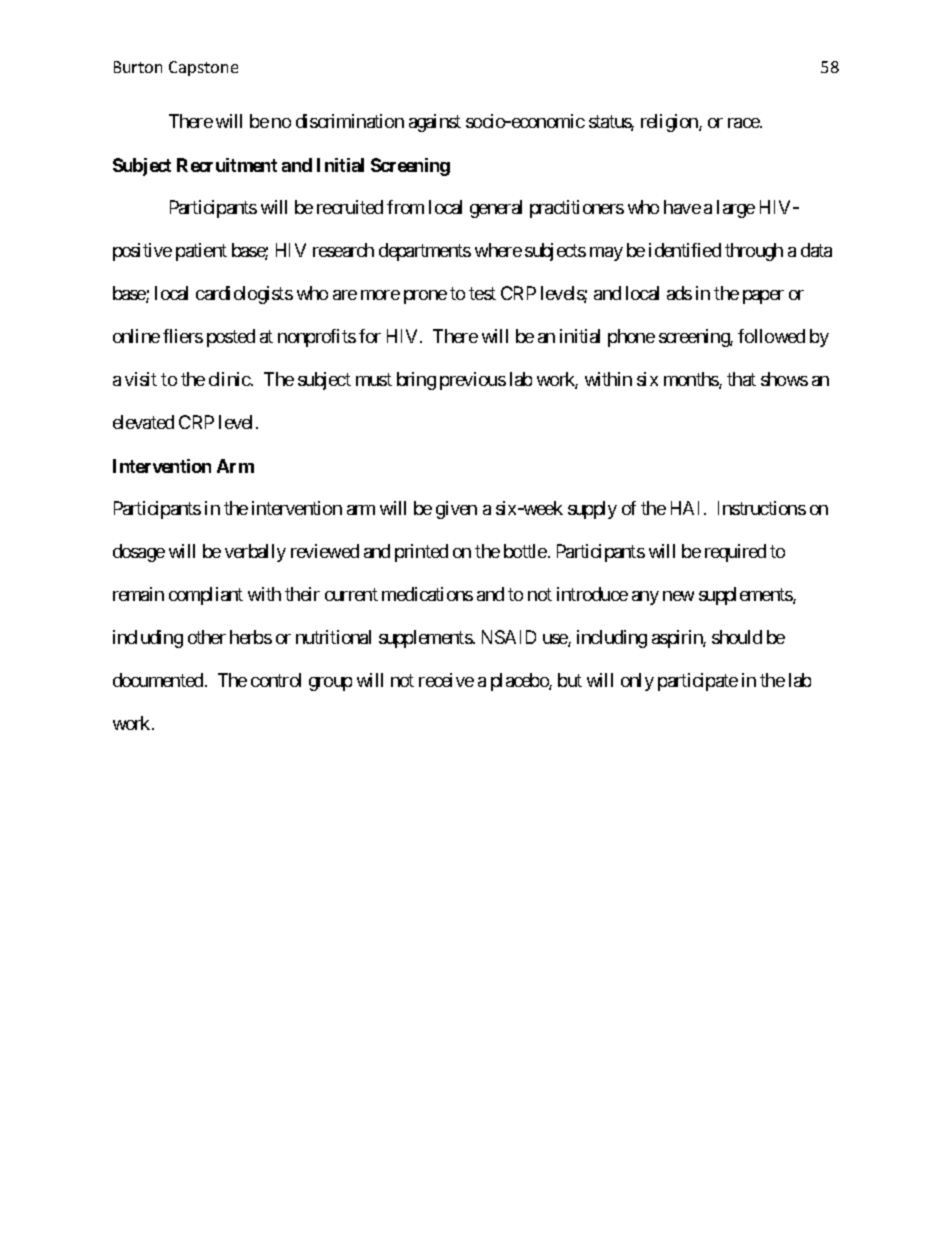  I want to click on against, so click(435, 123).
